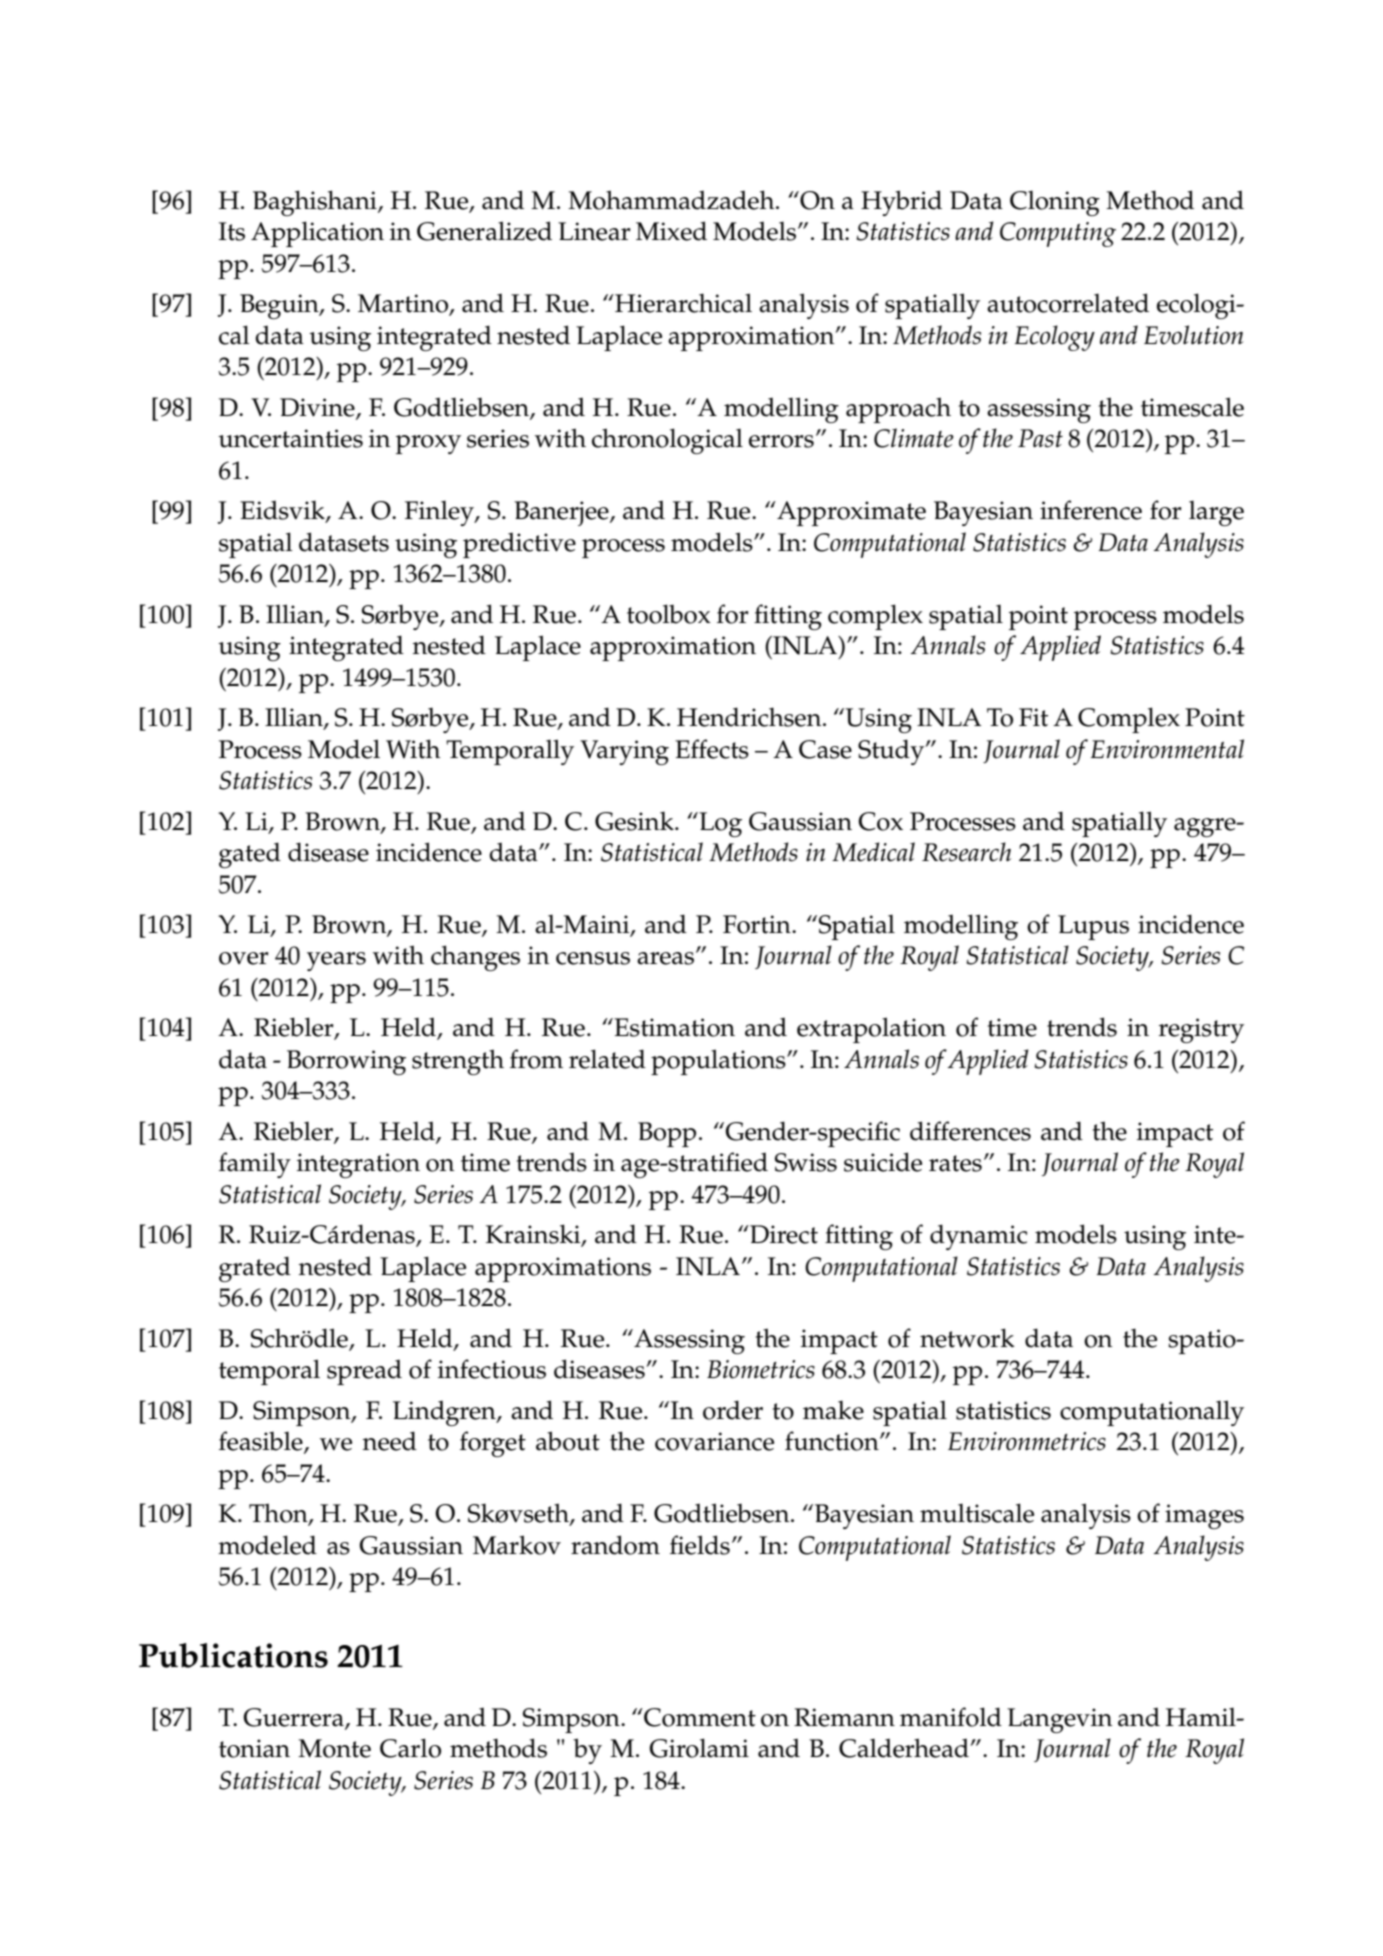 The image size is (1383, 1956). I want to click on Mixed, so click(671, 231).
